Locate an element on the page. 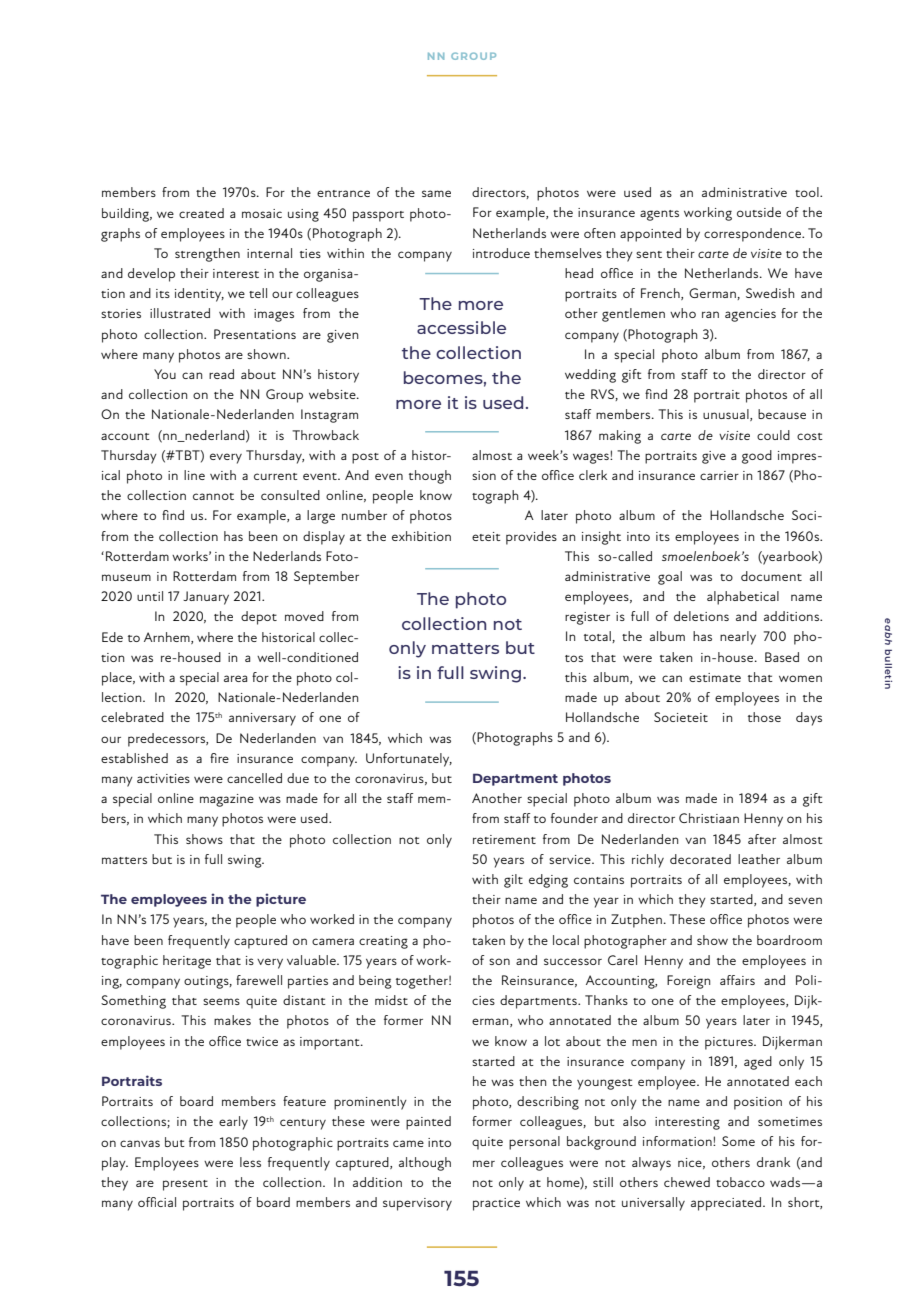  magazine is located at coordinates (227, 800).
